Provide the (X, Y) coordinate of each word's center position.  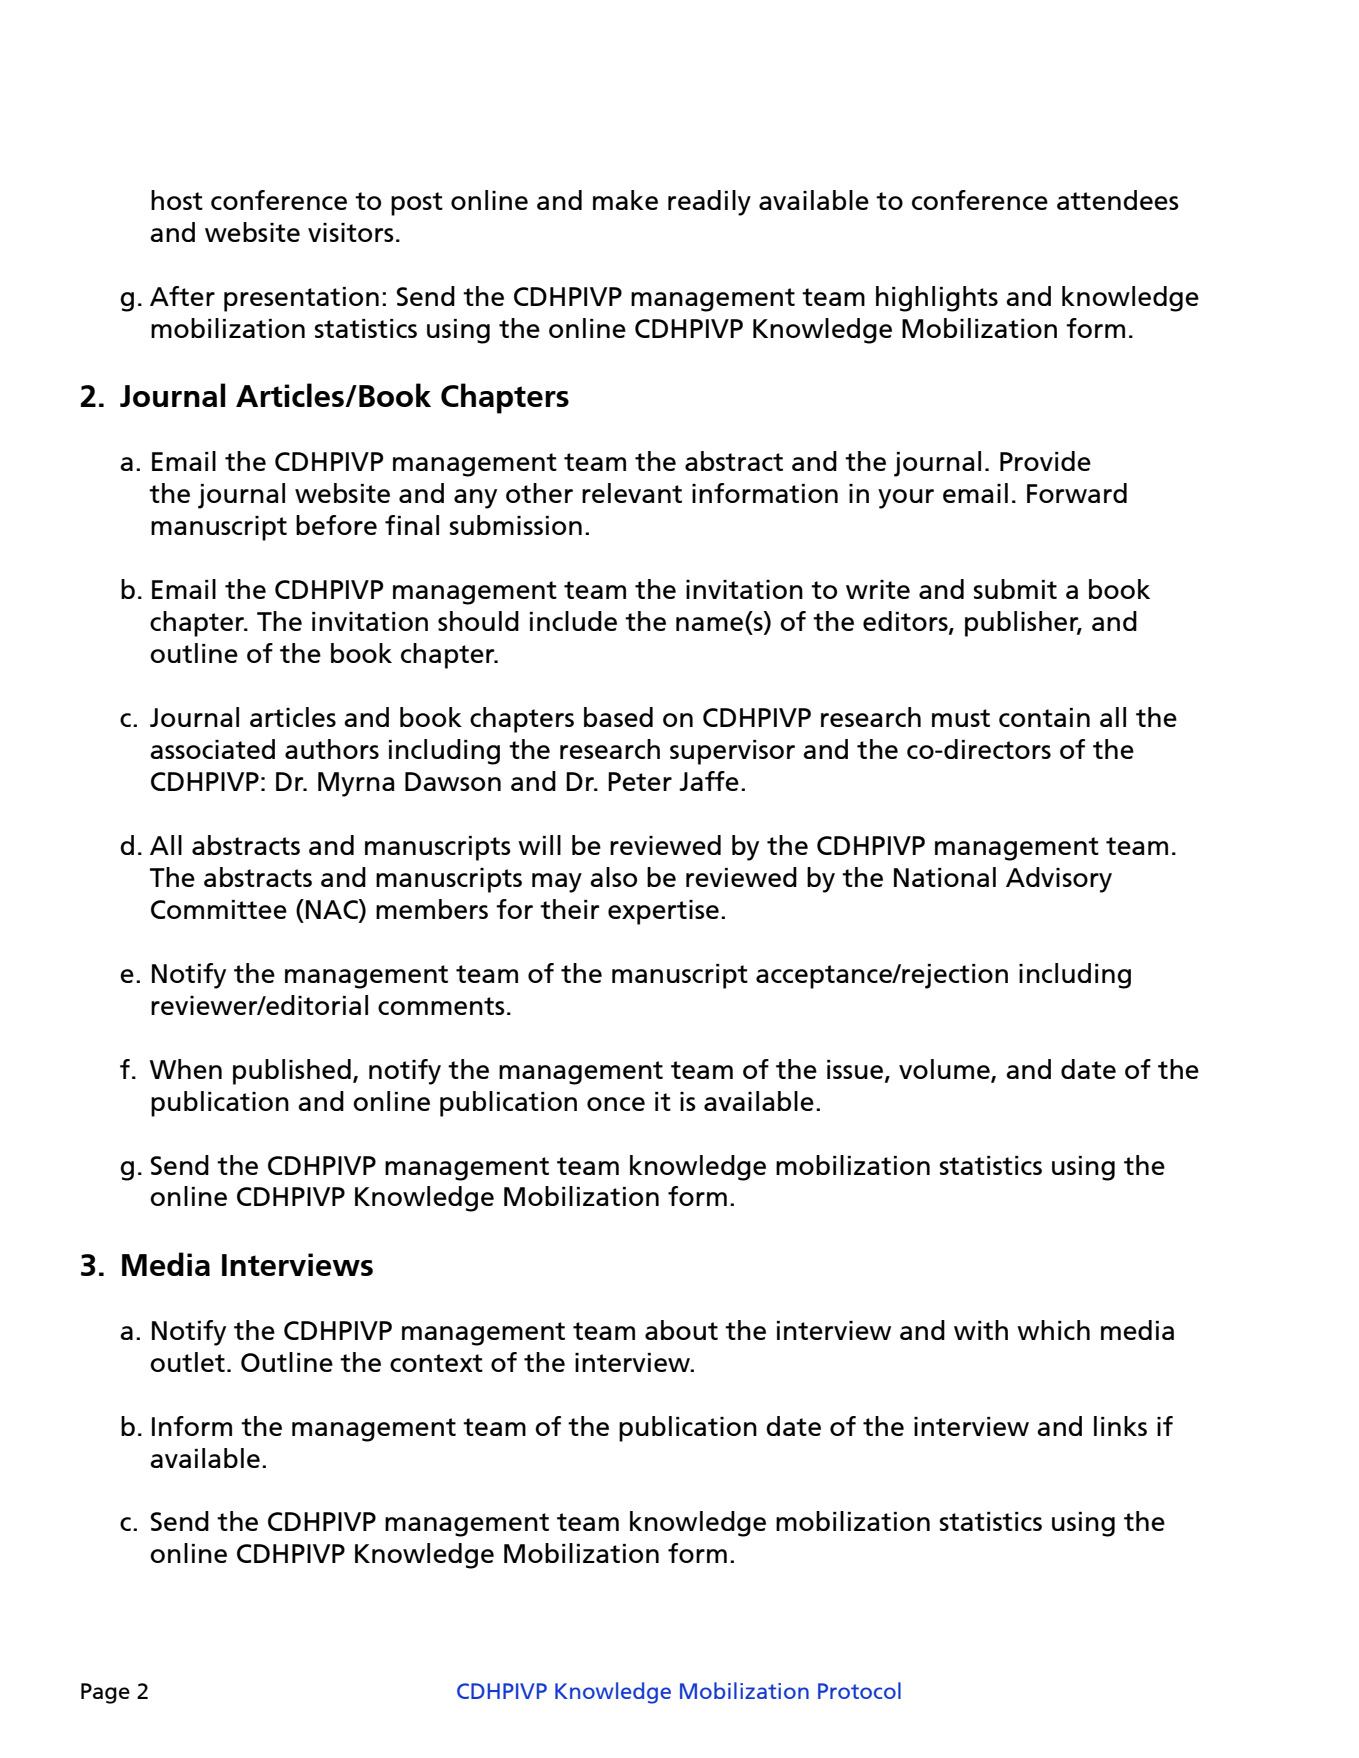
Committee (219, 909)
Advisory (1059, 880)
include (573, 621)
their (569, 909)
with (981, 1330)
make (625, 200)
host (177, 200)
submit (1015, 589)
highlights (937, 299)
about (681, 1330)
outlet (187, 1362)
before (336, 525)
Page (105, 1693)
